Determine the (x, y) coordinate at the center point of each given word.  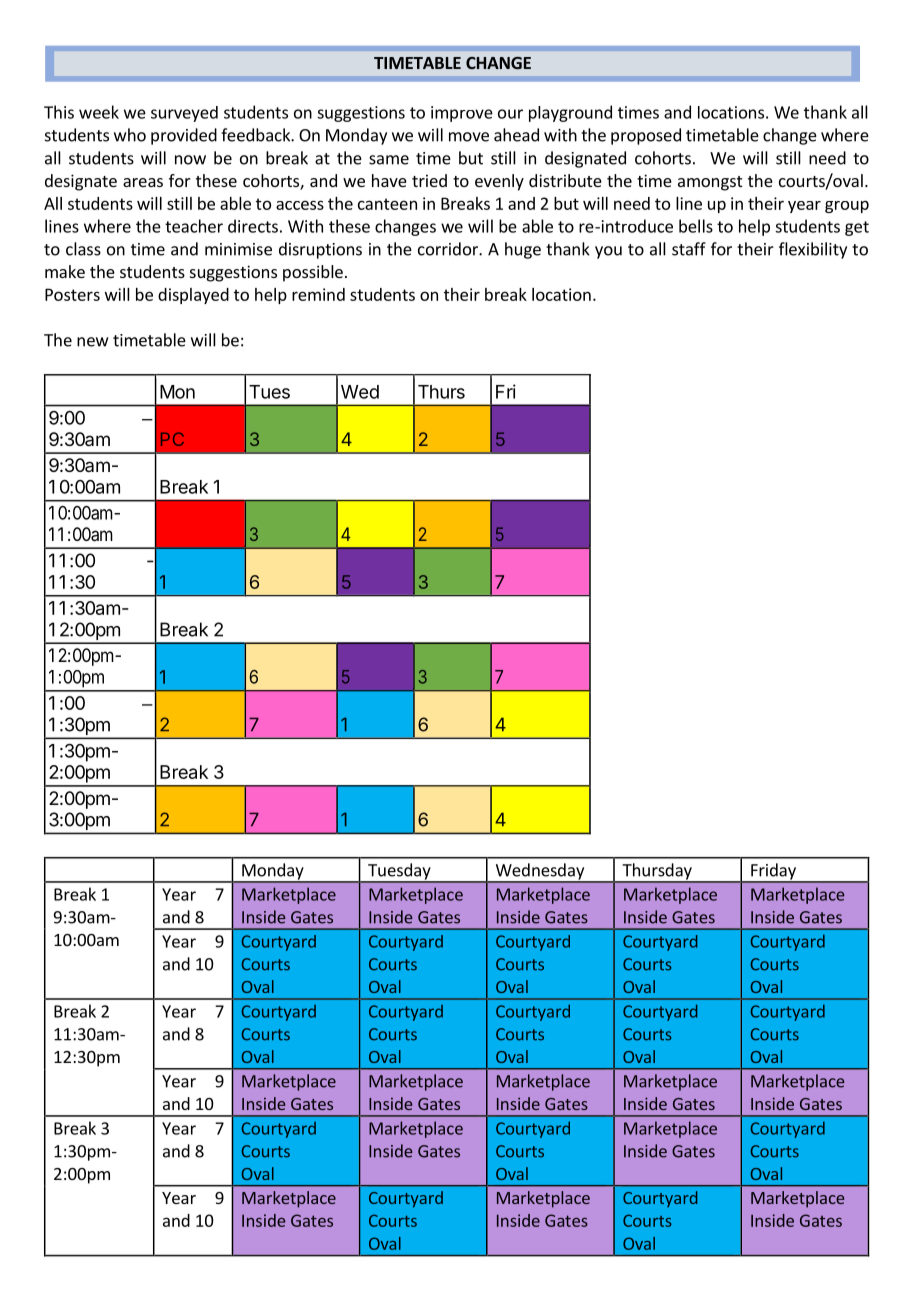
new (92, 342)
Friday (773, 872)
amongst (710, 183)
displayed (193, 296)
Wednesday (539, 872)
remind (318, 294)
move (469, 137)
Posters (72, 294)
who (130, 135)
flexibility (813, 250)
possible (313, 273)
